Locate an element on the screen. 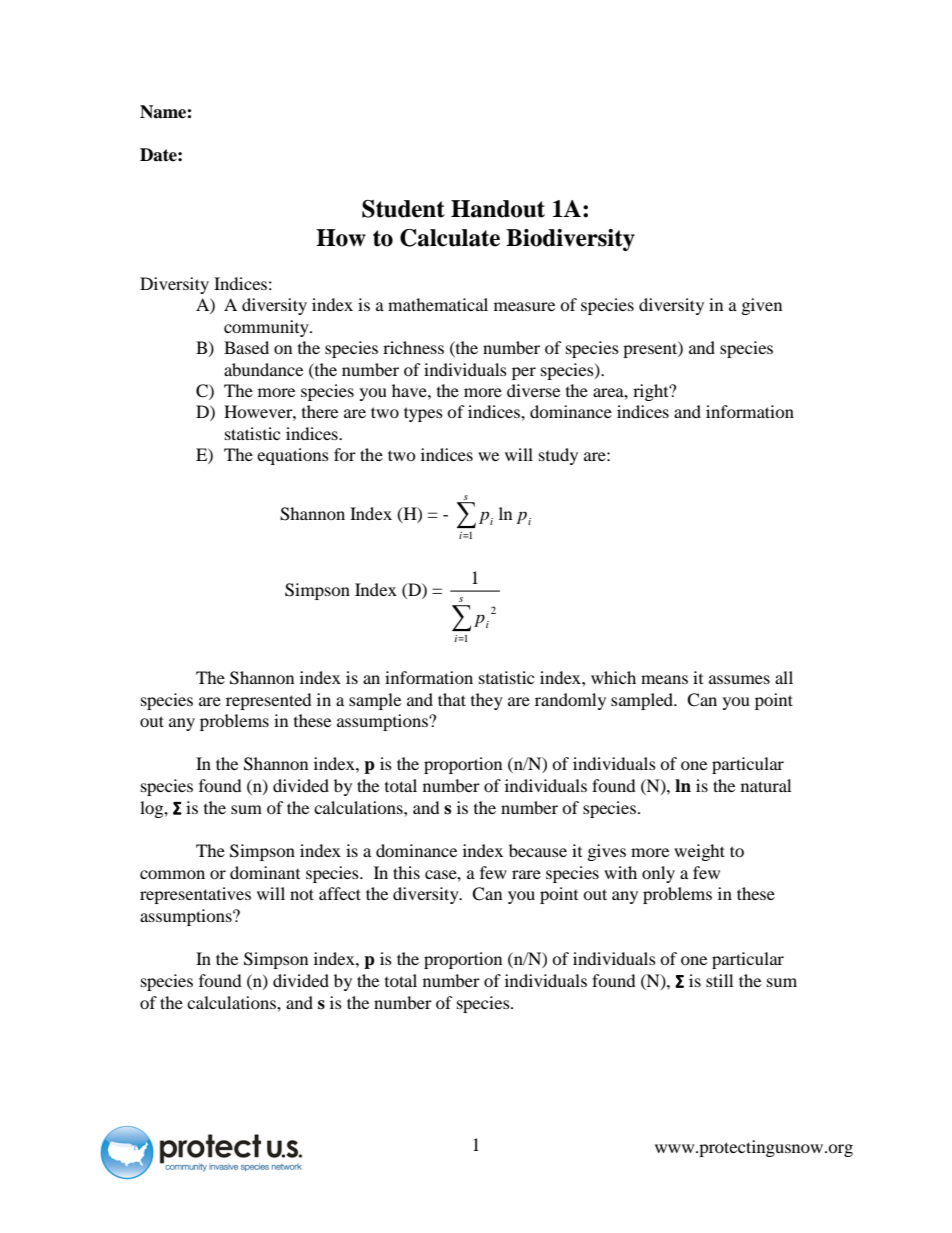 Image resolution: width=952 pixels, height=1233 pixels. still is located at coordinates (719, 980).
